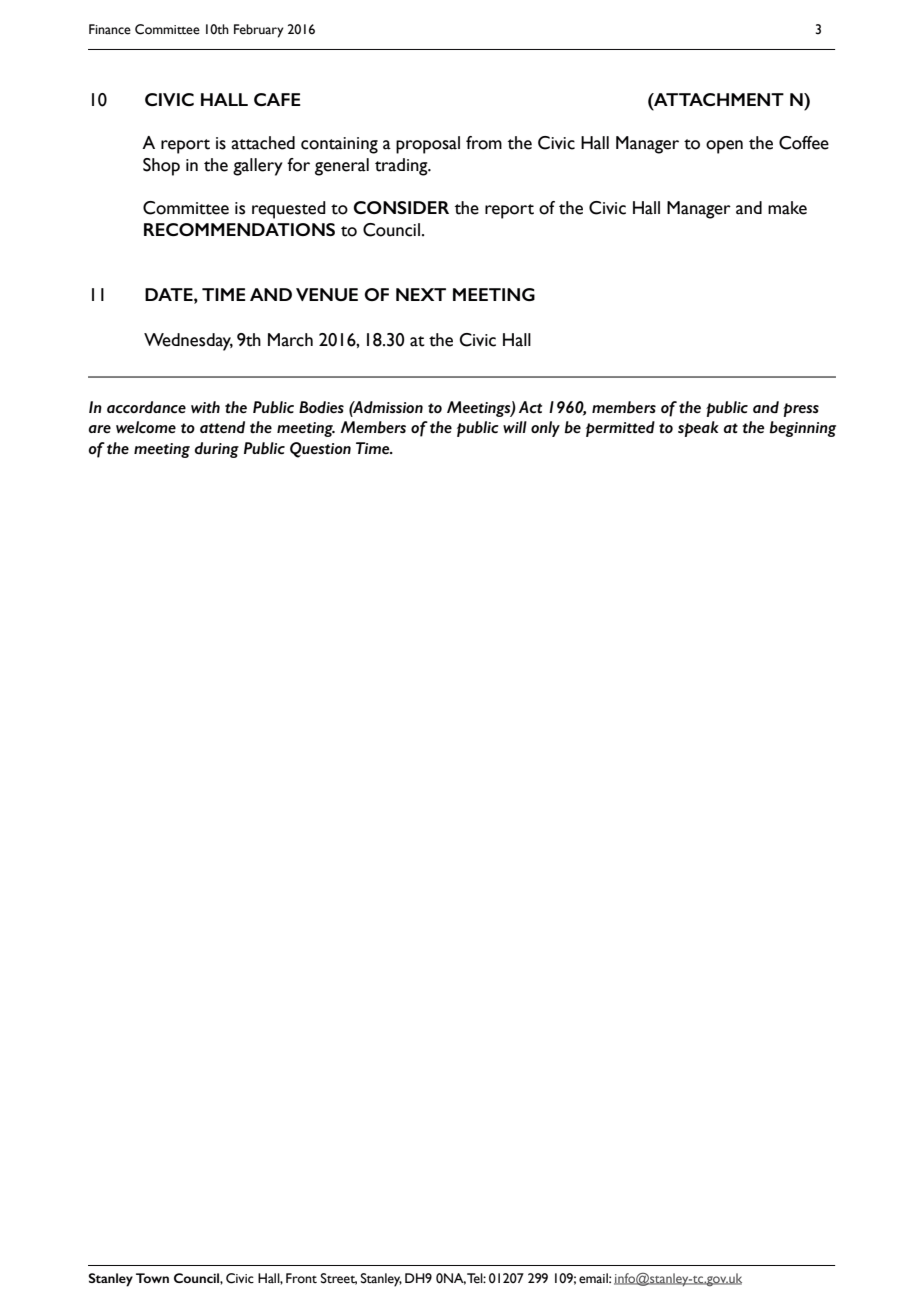  I want to click on speak, so click(698, 429).
